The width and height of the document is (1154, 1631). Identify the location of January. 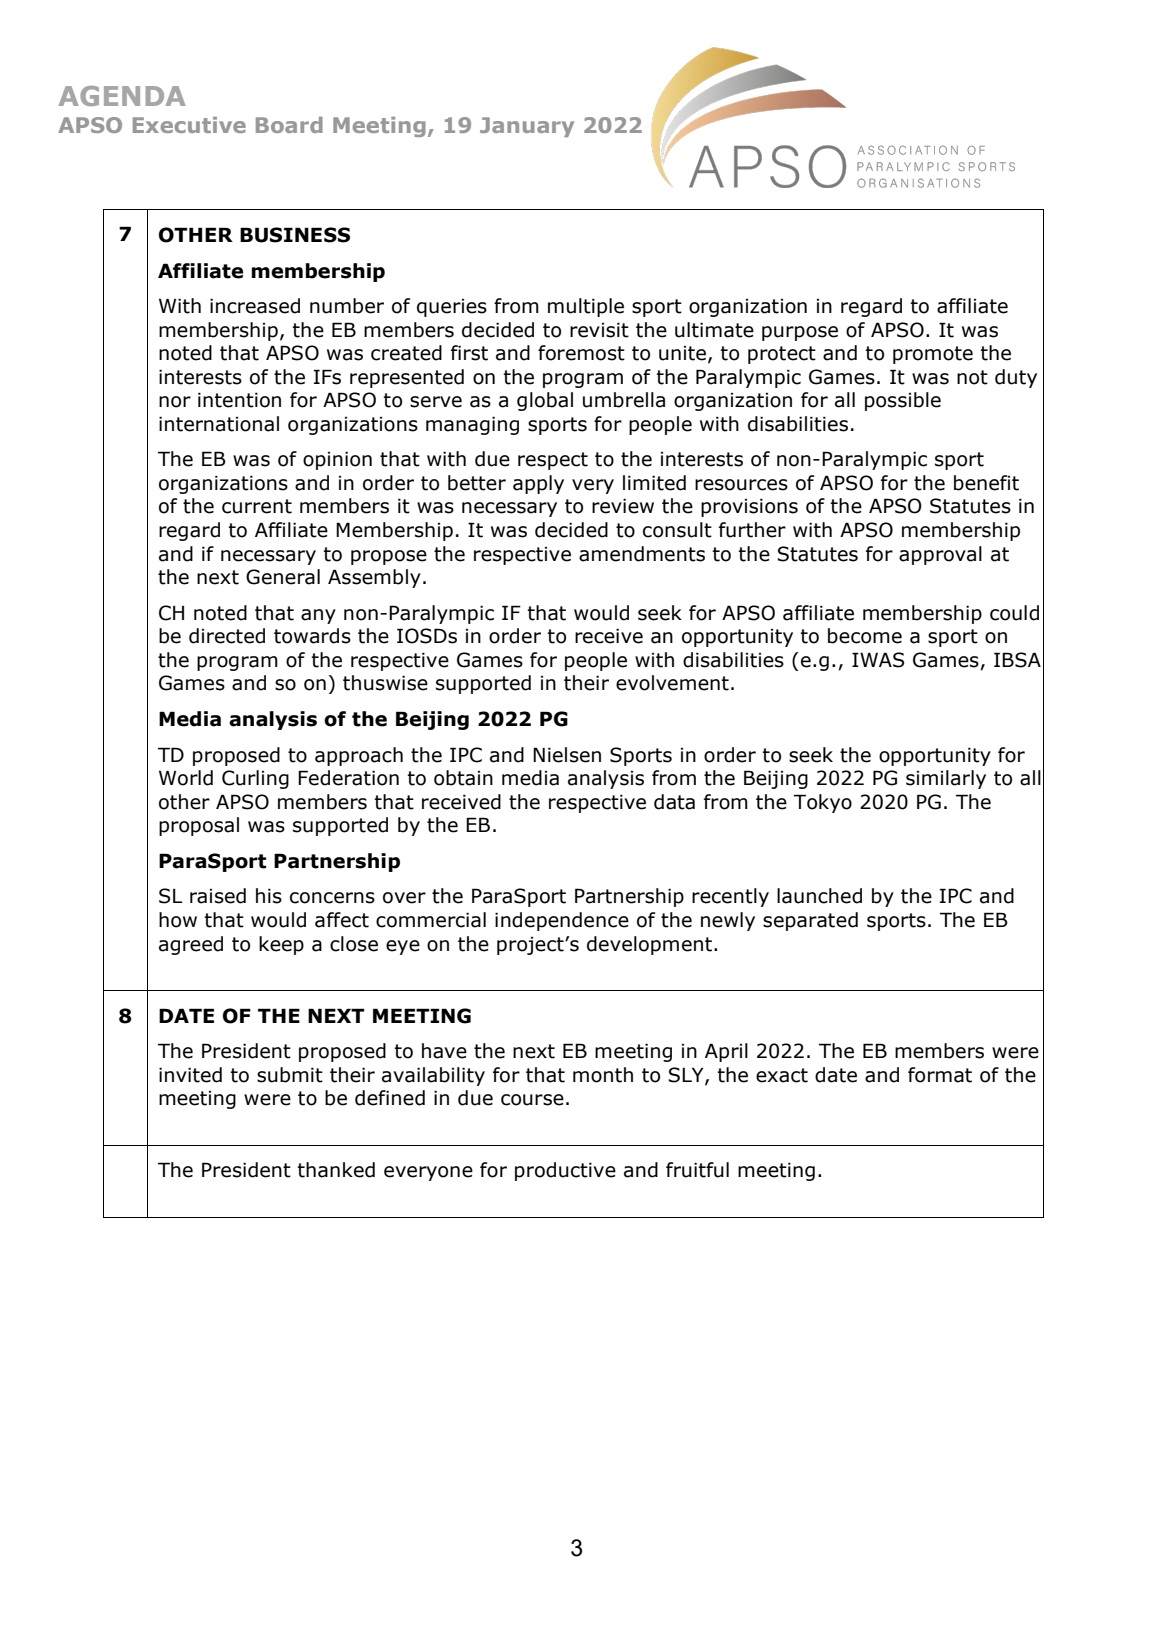
(527, 127).
